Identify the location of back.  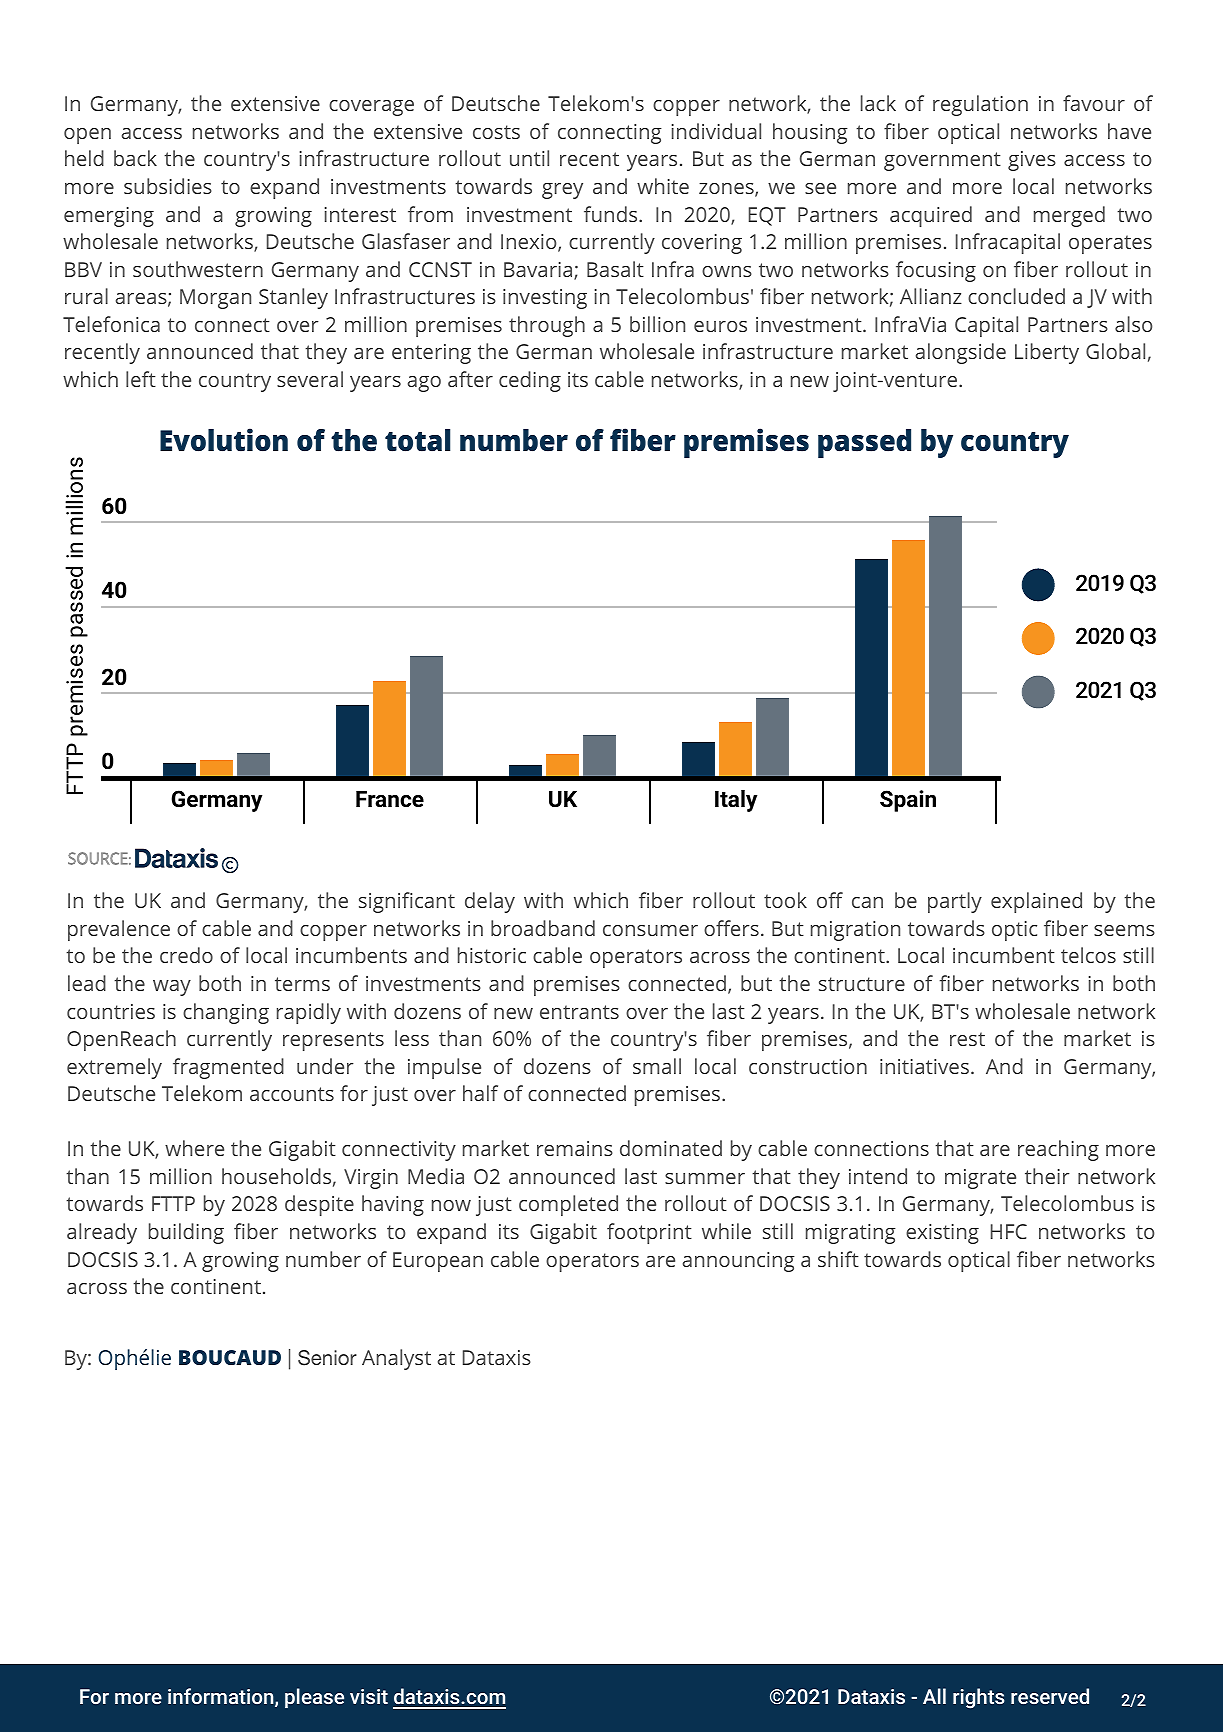
(135, 158).
